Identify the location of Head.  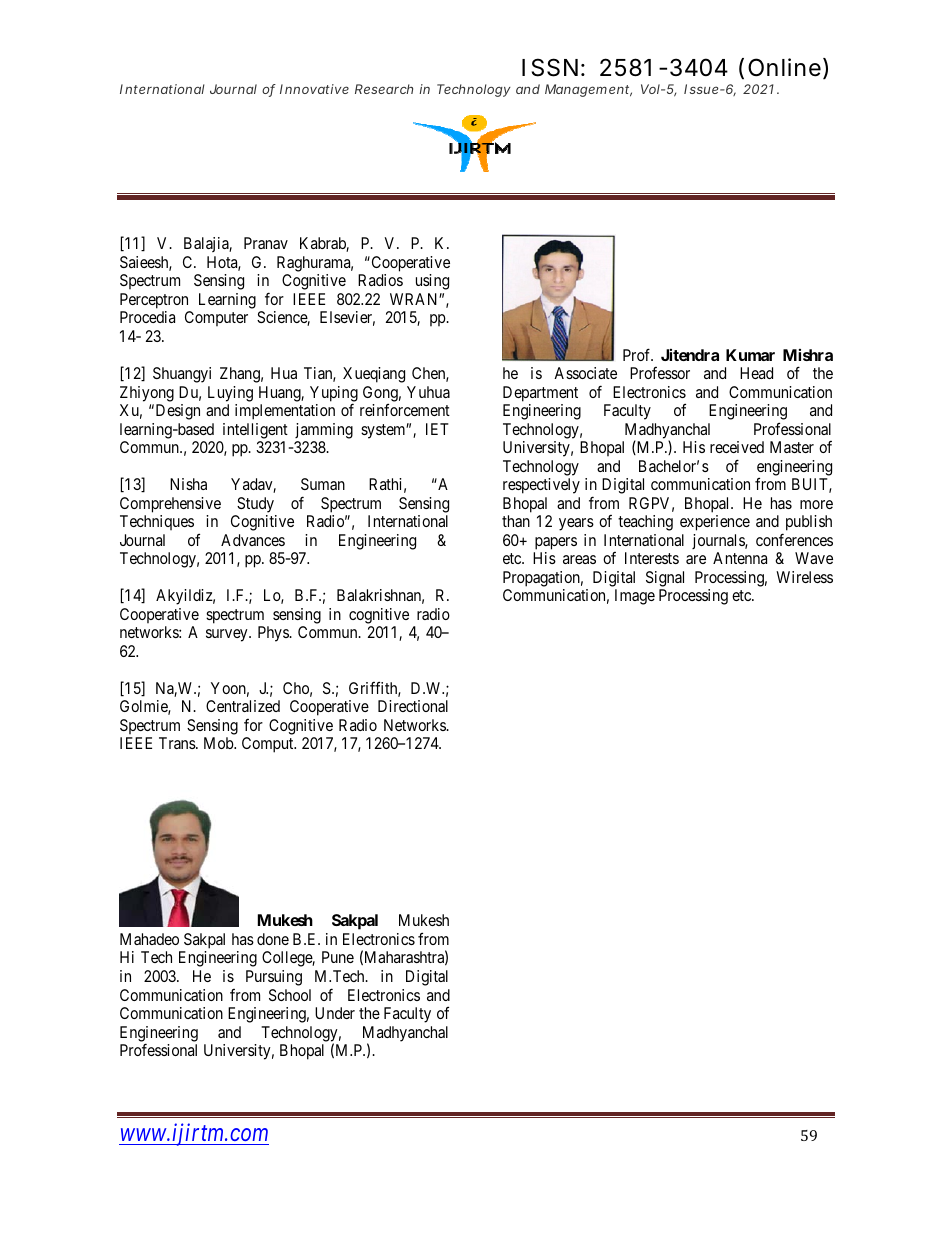
(756, 373).
